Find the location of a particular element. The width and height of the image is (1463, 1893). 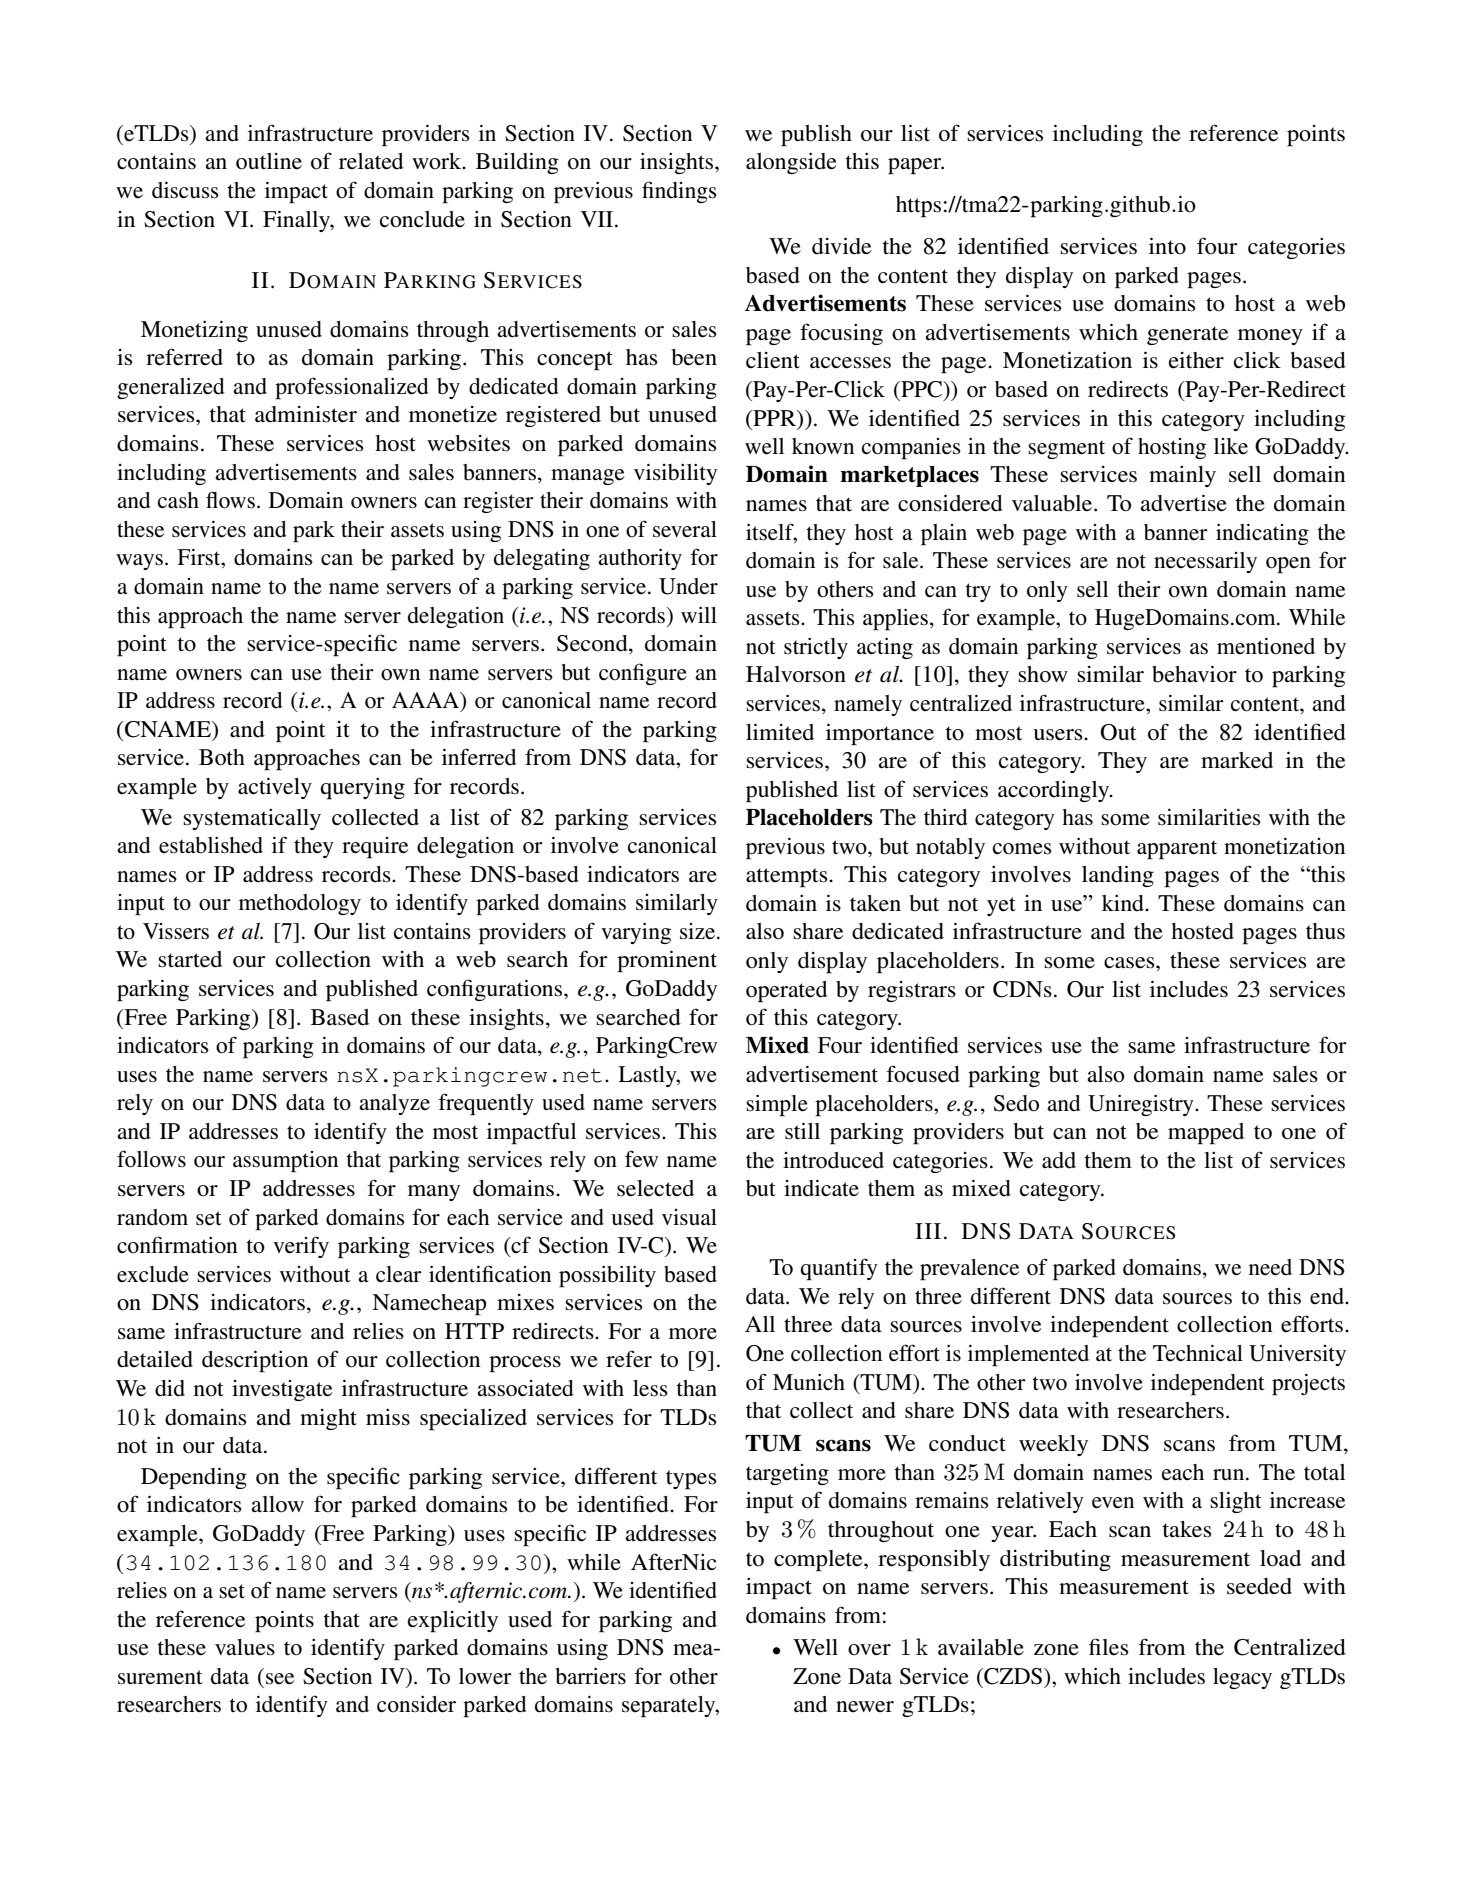

cases is located at coordinates (1130, 963).
